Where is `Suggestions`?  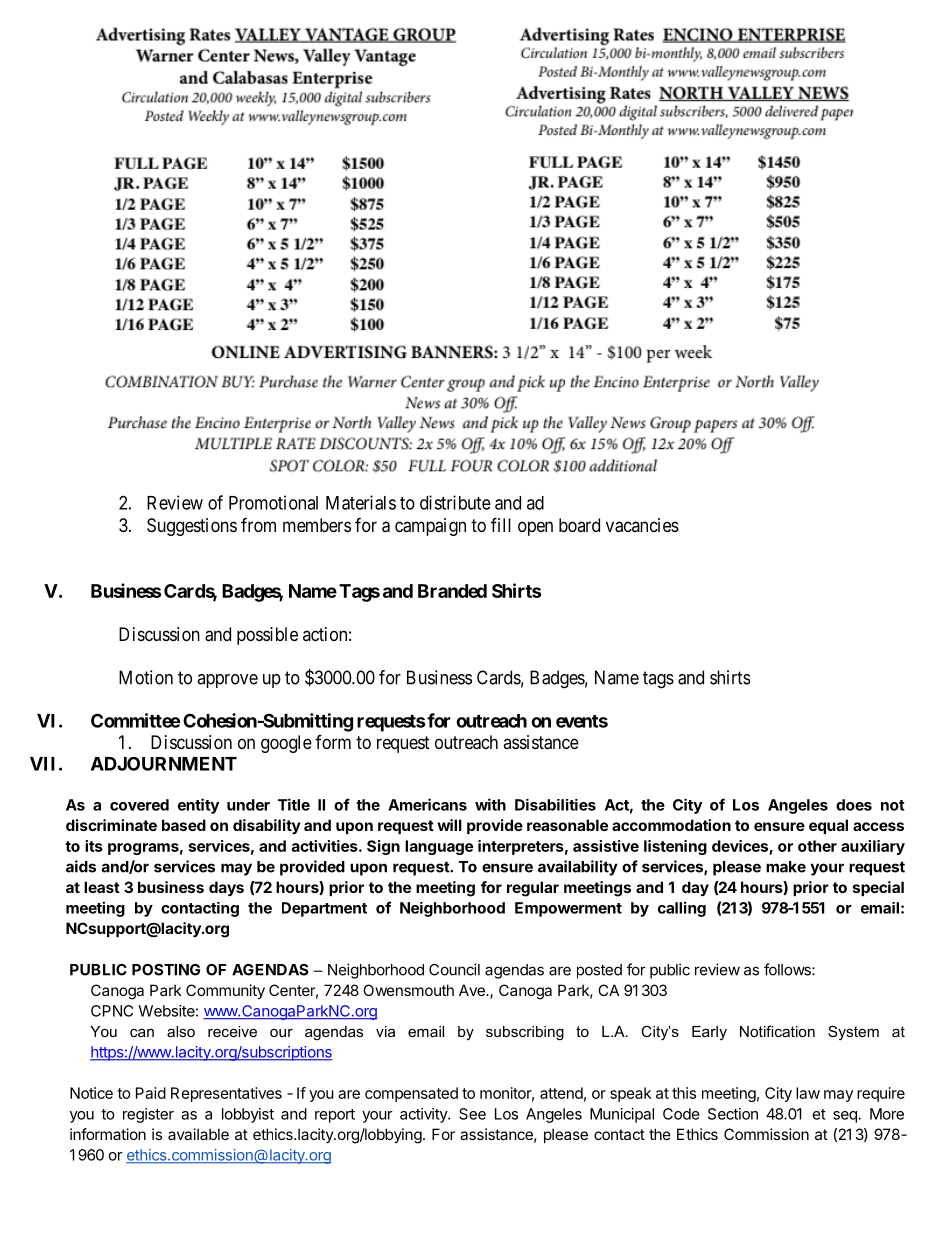 Suggestions is located at coordinates (192, 527).
